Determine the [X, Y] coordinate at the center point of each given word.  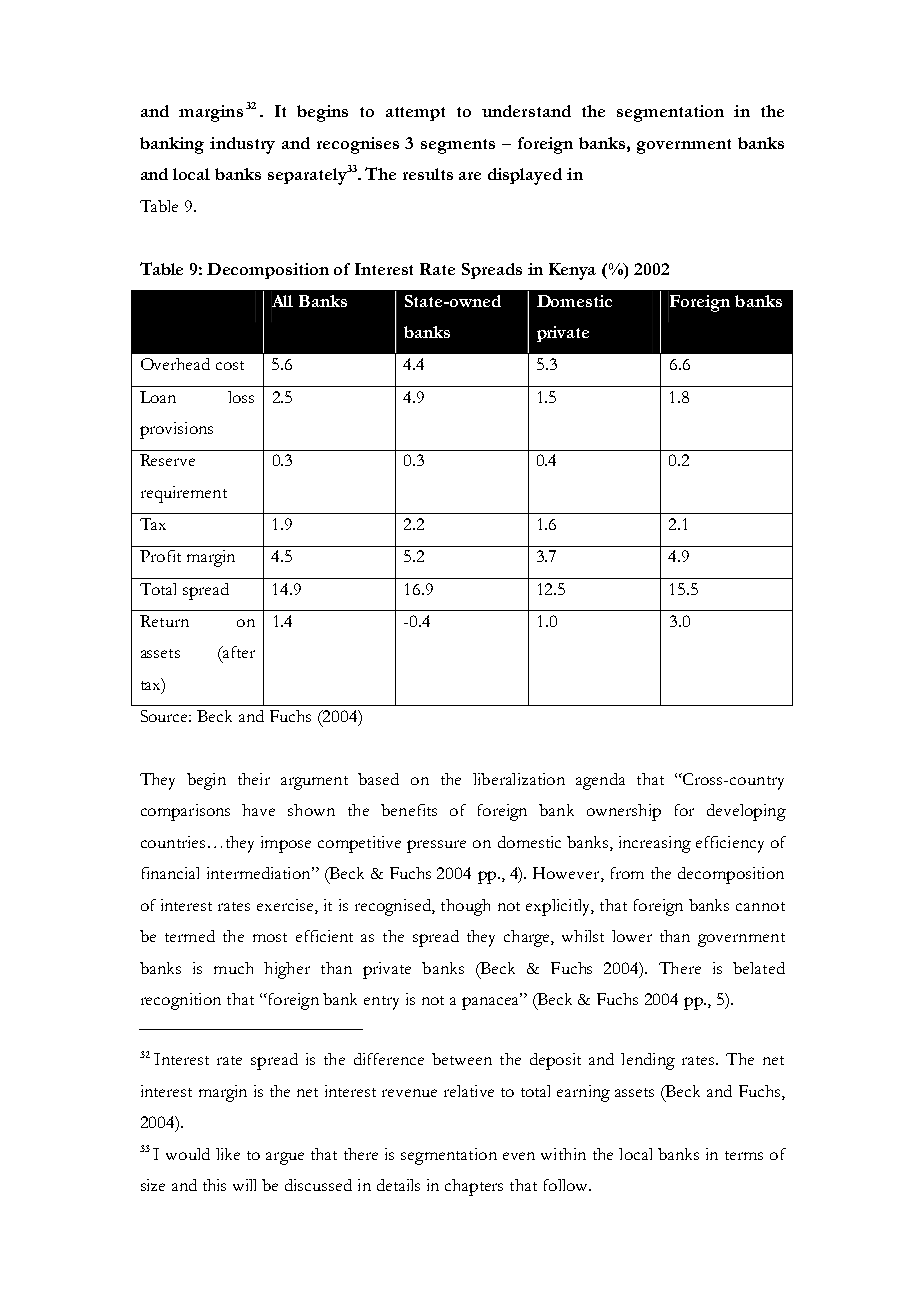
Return [164, 621]
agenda [600, 781]
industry [242, 145]
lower [632, 936]
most [270, 937]
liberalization [519, 779]
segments [458, 146]
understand [526, 111]
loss [241, 397]
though [465, 907]
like [228, 1154]
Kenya [572, 271]
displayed [525, 176]
